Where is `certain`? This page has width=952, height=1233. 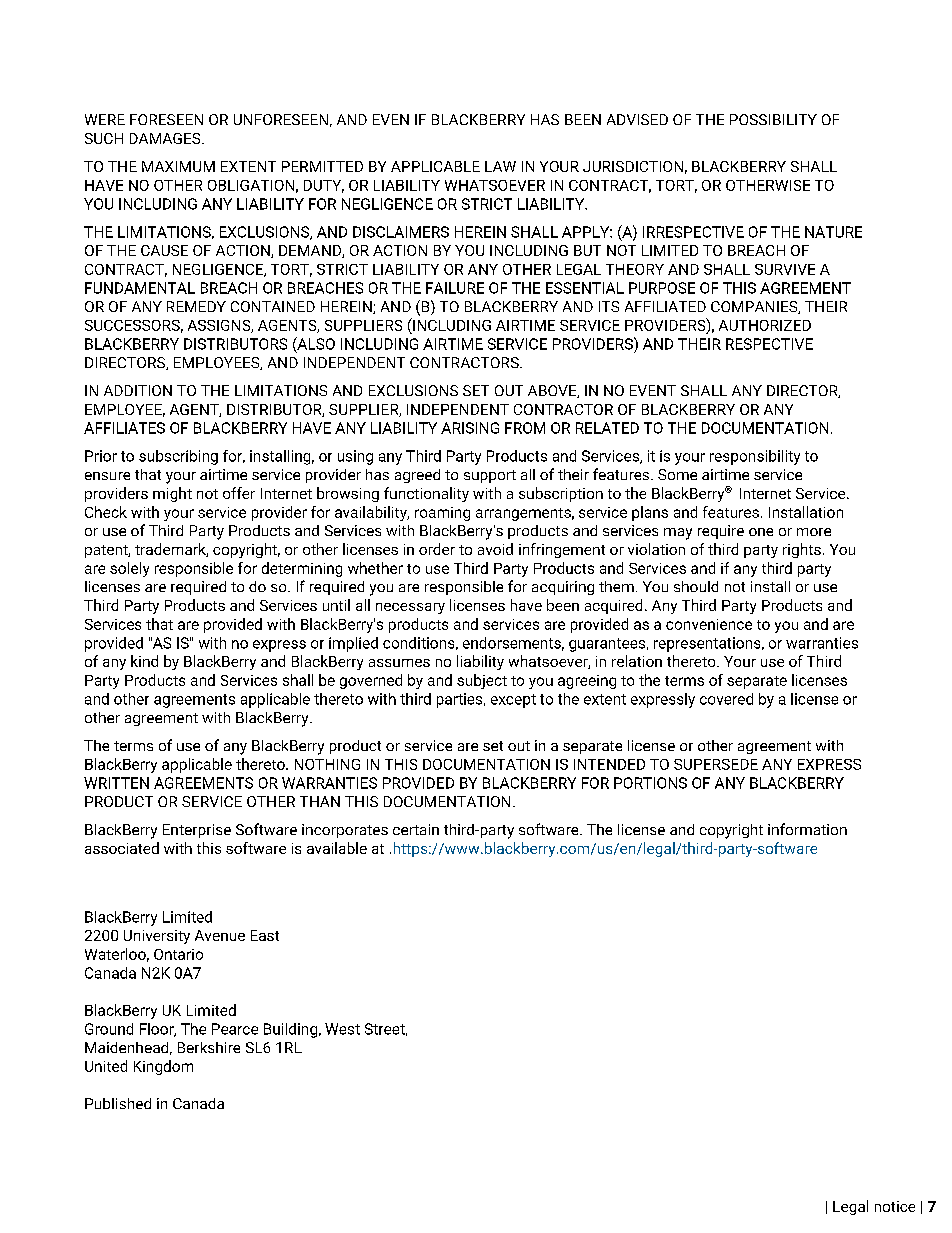
certain is located at coordinates (416, 829).
